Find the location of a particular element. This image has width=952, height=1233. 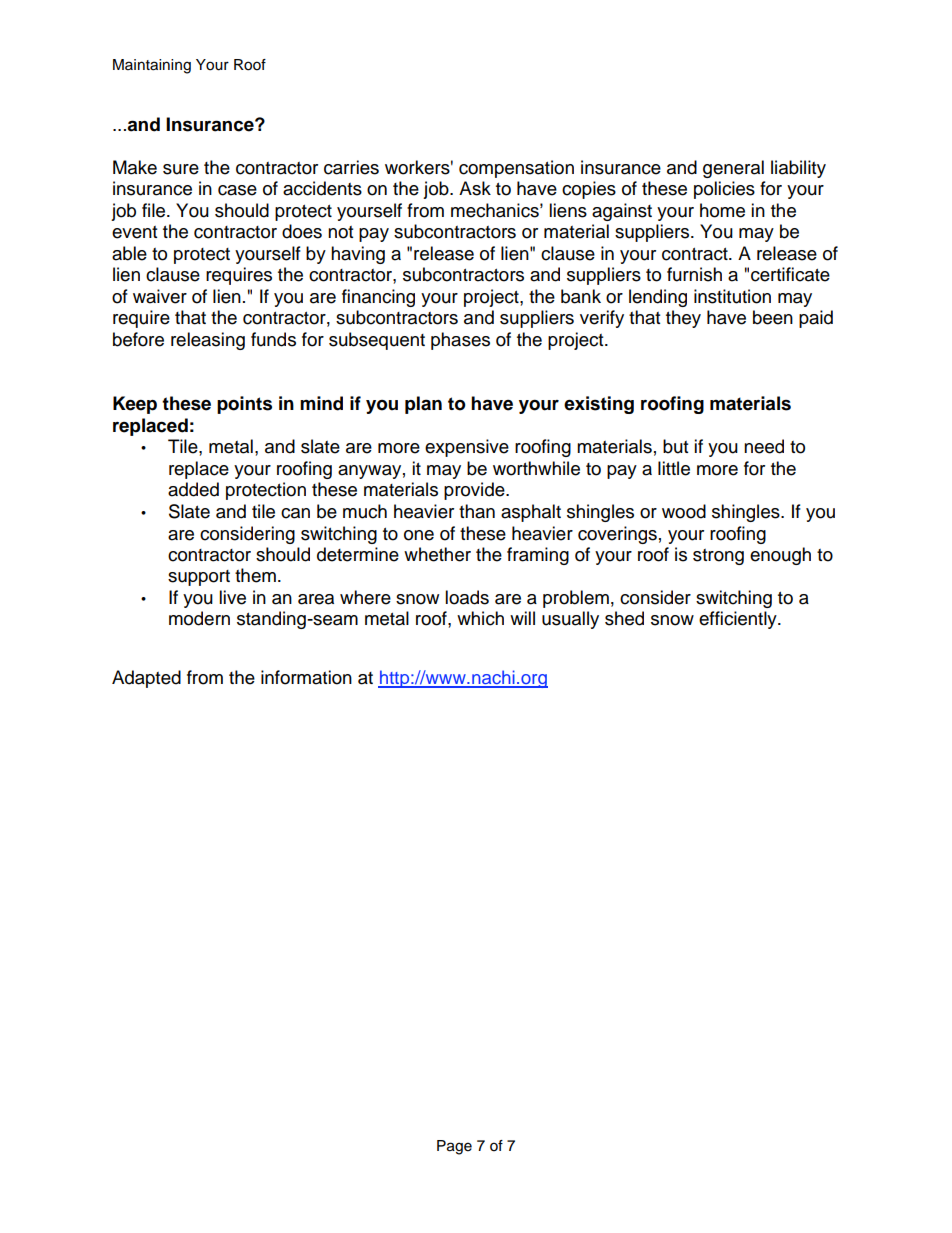

releasing is located at coordinates (208, 341).
